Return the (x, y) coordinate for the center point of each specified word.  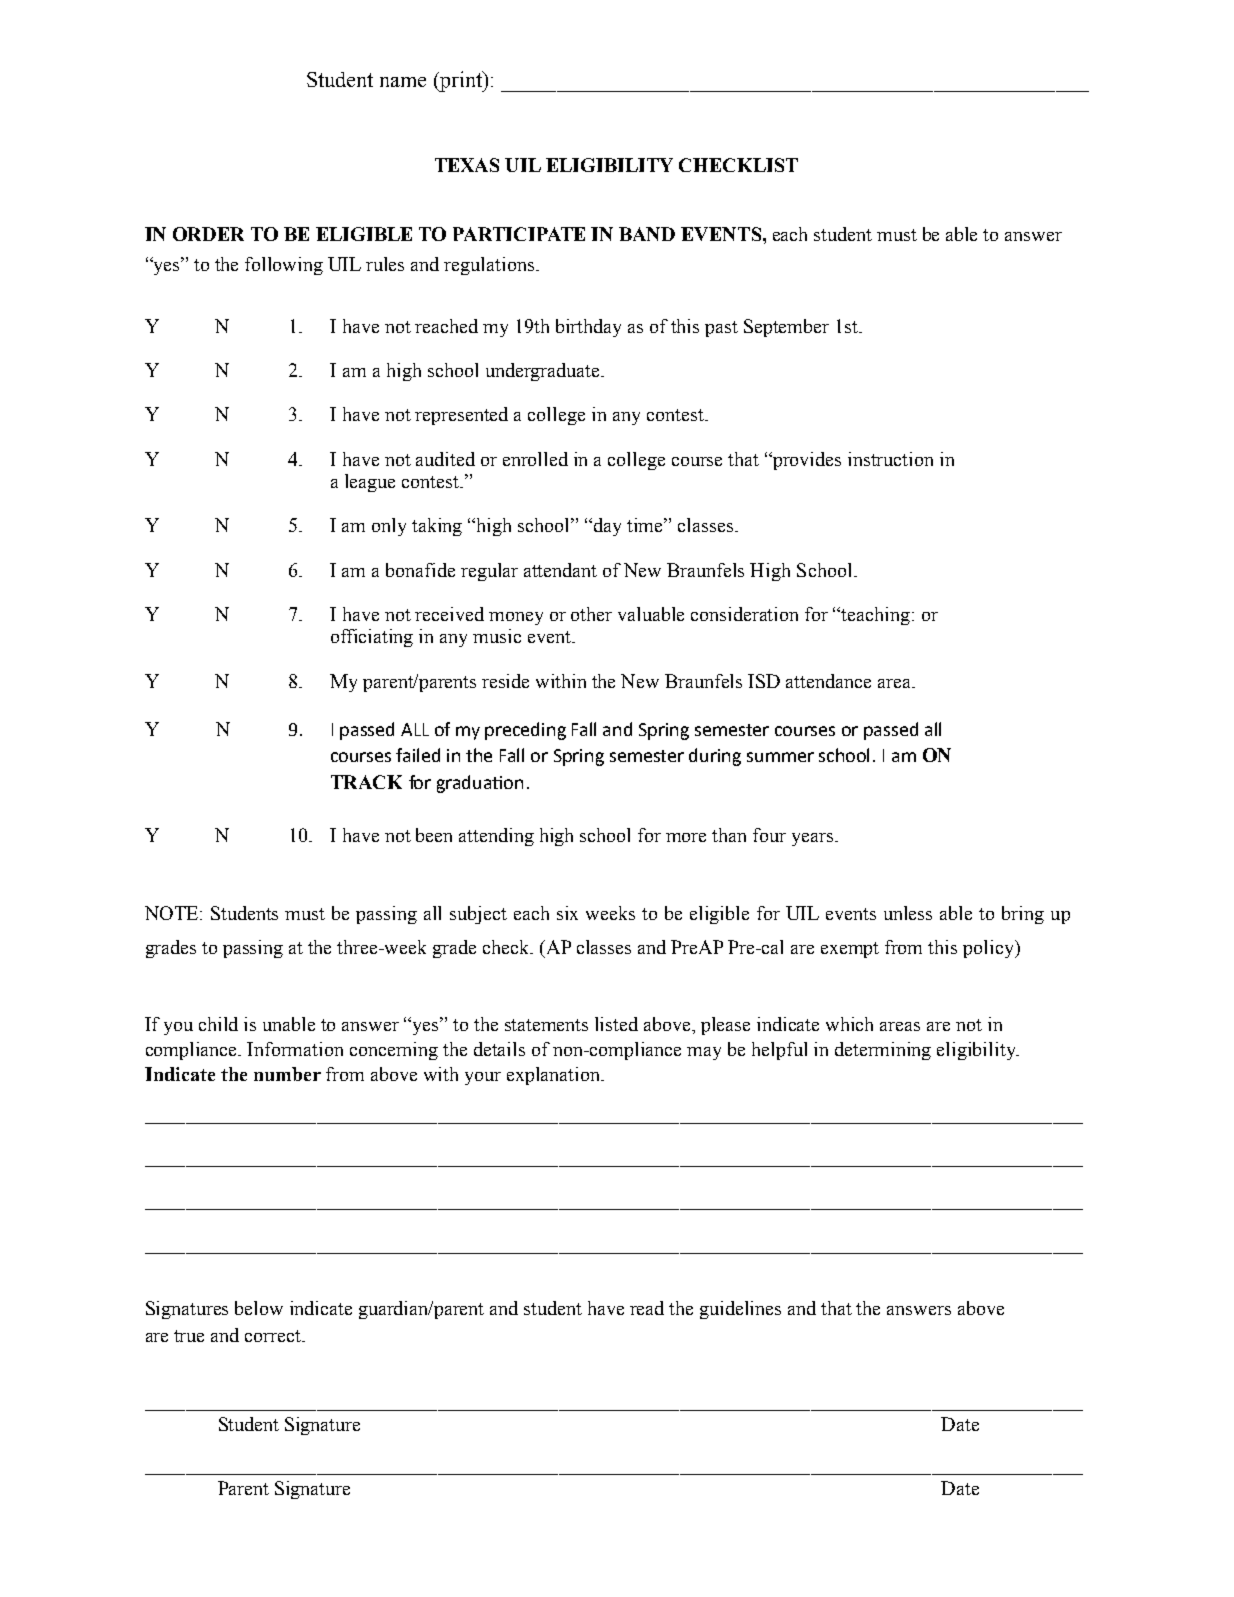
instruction (890, 459)
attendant (560, 570)
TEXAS (467, 165)
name (403, 82)
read (647, 1308)
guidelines (740, 1310)
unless (908, 913)
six (567, 913)
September (786, 328)
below (259, 1308)
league (370, 483)
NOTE (173, 913)
